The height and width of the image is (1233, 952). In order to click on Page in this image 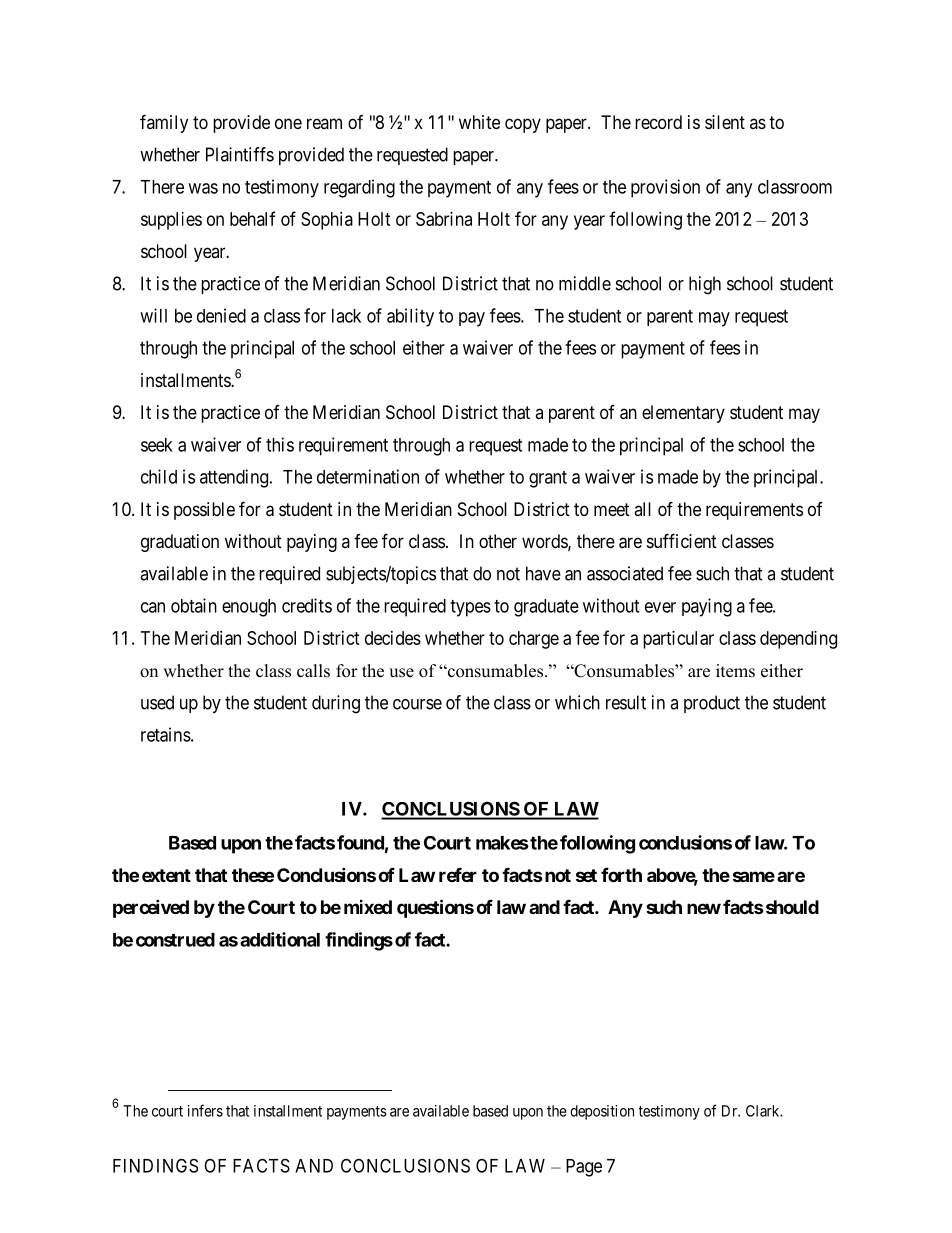, I will do `click(584, 1168)`.
